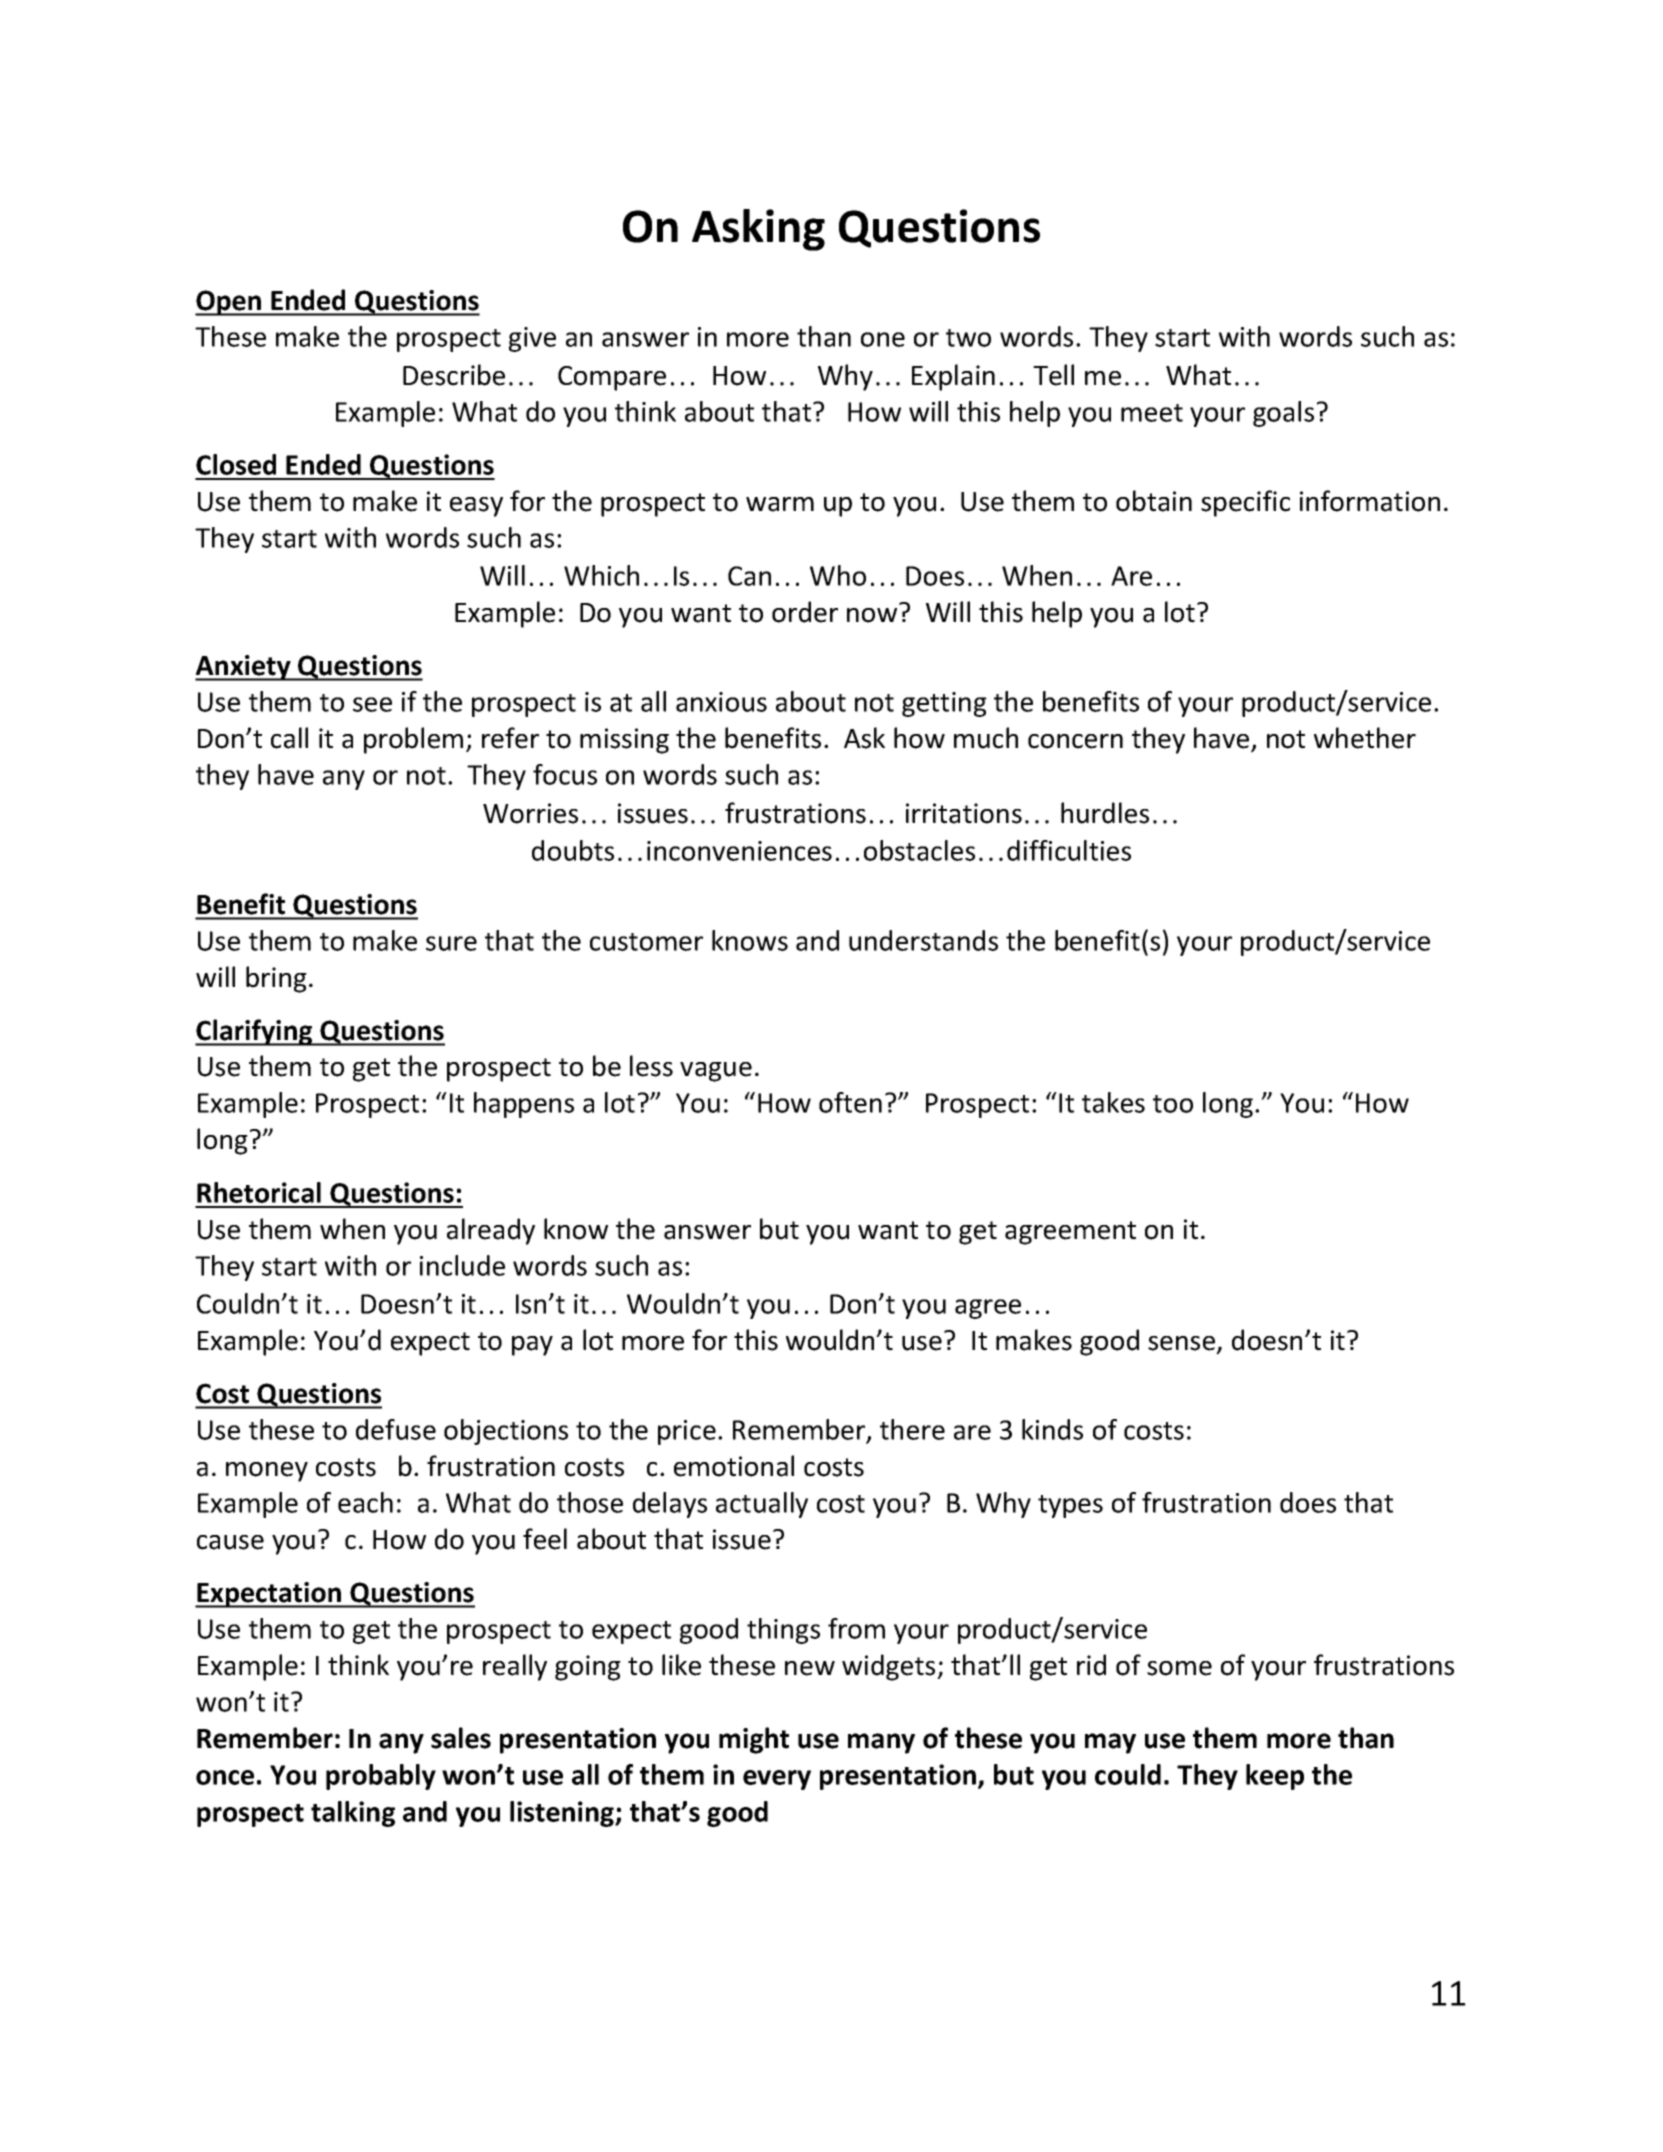 This screenshot has height=2152, width=1663. What do you see at coordinates (276, 979) in the screenshot?
I see `bring` at bounding box center [276, 979].
